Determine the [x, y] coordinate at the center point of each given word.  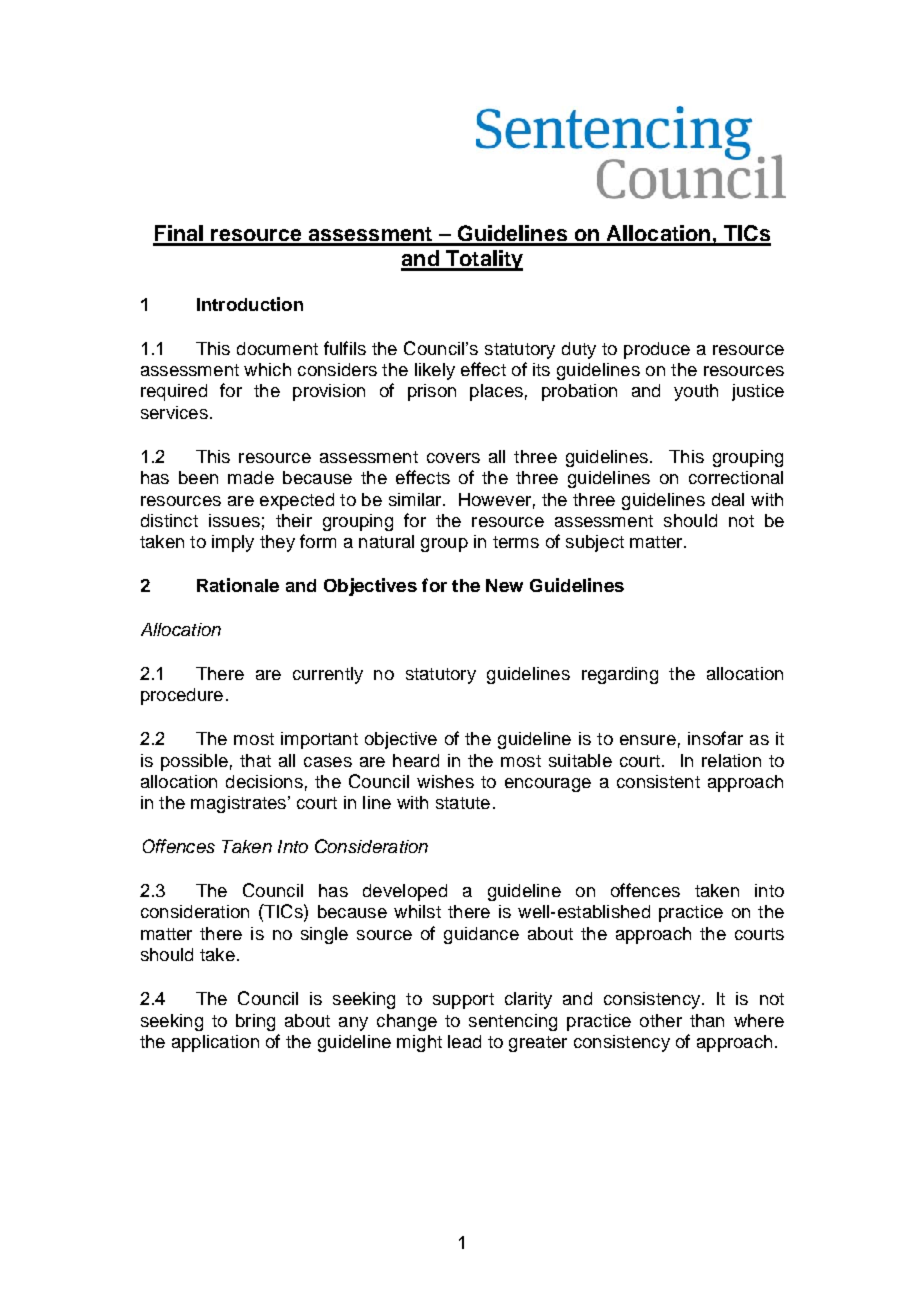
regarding [620, 675]
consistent [658, 781]
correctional [736, 477]
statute [463, 803]
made [251, 477]
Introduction [250, 304]
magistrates [240, 804]
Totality [483, 260]
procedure [182, 696]
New [504, 585]
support [463, 1001]
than [707, 1020]
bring [255, 1022]
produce [657, 350]
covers [453, 458]
